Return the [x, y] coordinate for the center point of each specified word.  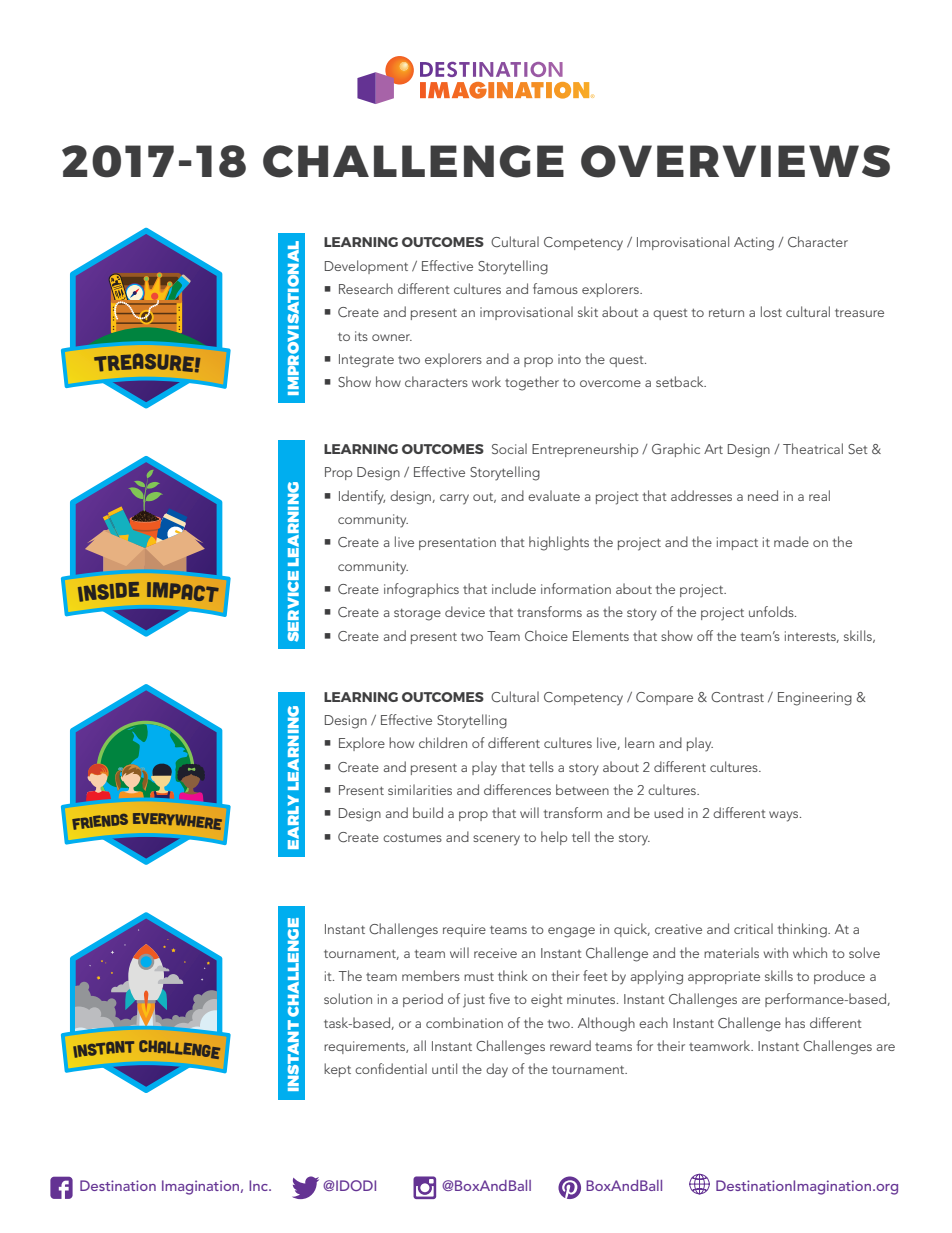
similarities [420, 789]
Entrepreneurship [585, 450]
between [582, 789]
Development [366, 267]
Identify [362, 497]
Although [606, 1024]
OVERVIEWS [735, 161]
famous [555, 288]
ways [785, 816]
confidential [391, 1068]
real [819, 495]
